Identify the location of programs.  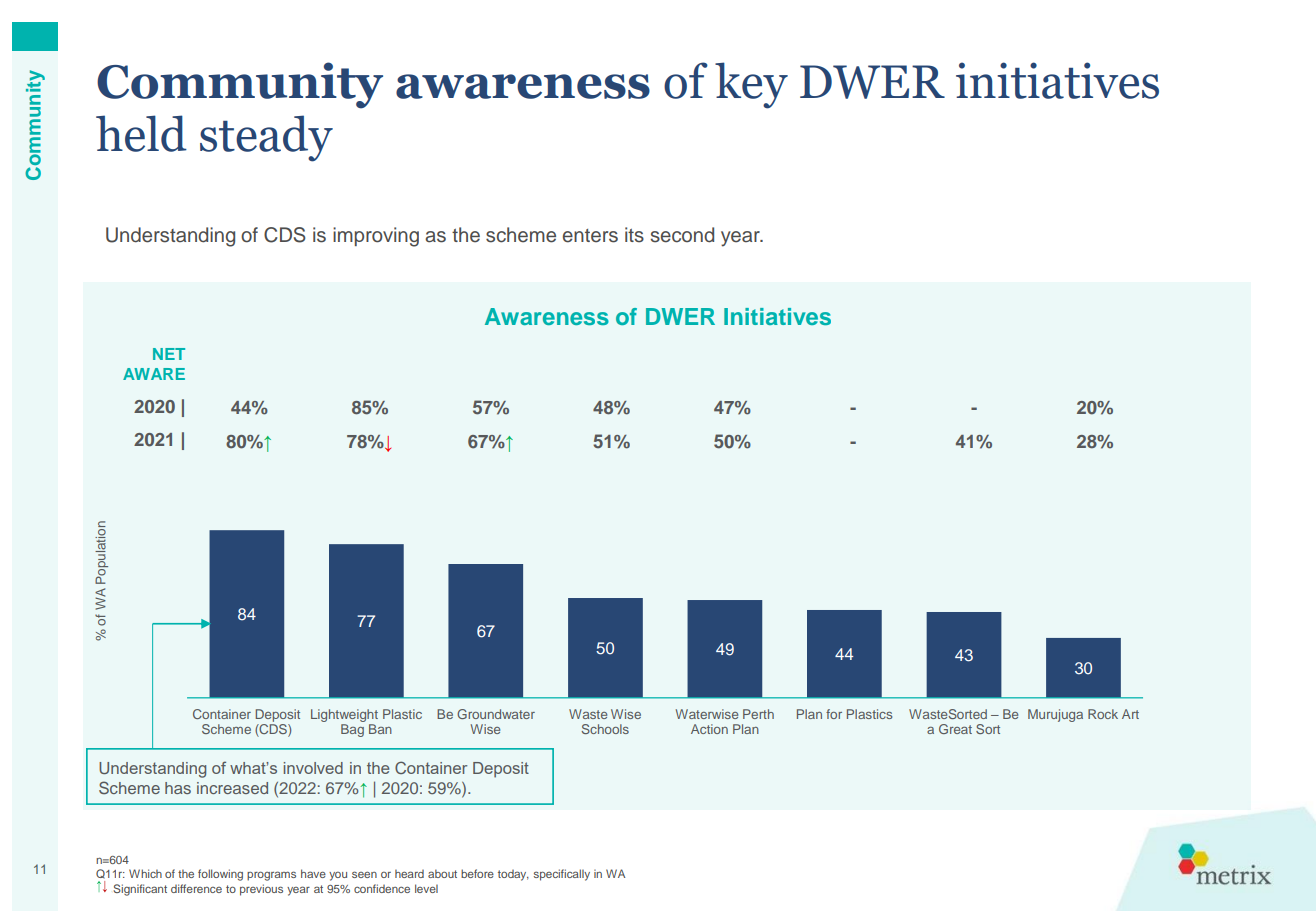
(271, 876).
